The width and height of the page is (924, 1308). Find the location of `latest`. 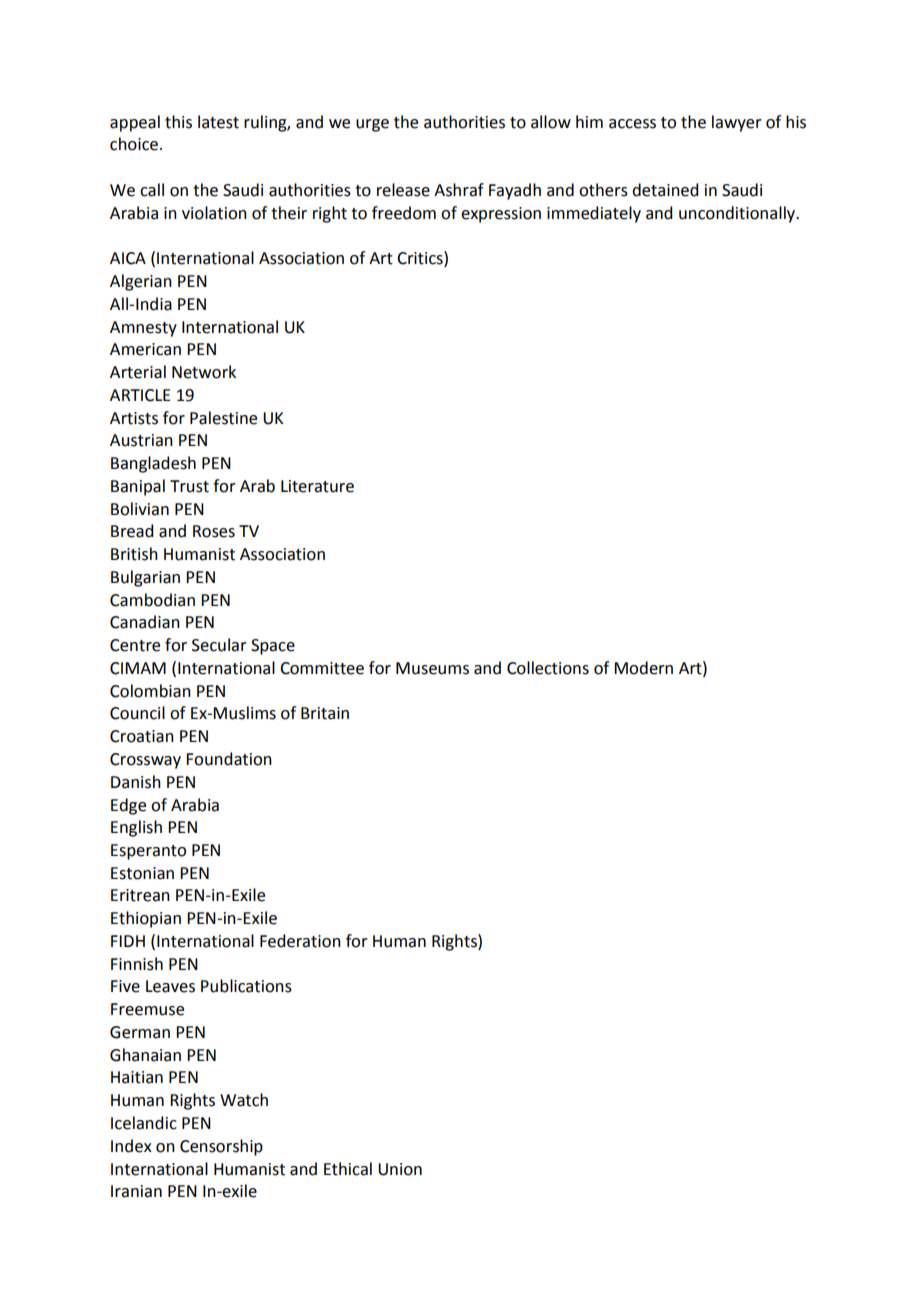

latest is located at coordinates (218, 122).
